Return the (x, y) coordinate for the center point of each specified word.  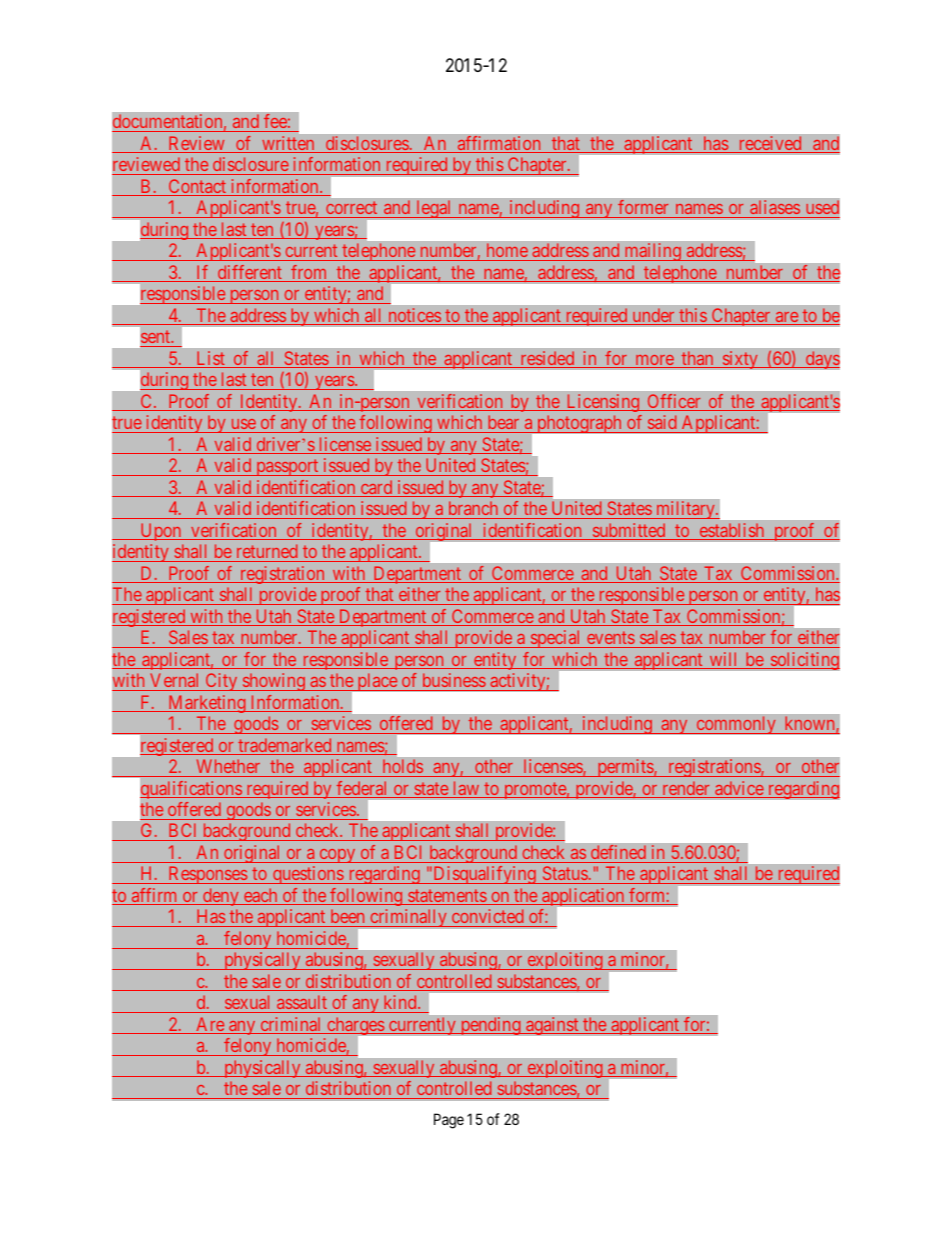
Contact (197, 187)
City (221, 682)
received (770, 144)
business (454, 680)
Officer (674, 402)
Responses (207, 875)
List (210, 359)
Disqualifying (484, 875)
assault (302, 1004)
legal (434, 209)
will (724, 660)
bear (503, 422)
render (686, 789)
